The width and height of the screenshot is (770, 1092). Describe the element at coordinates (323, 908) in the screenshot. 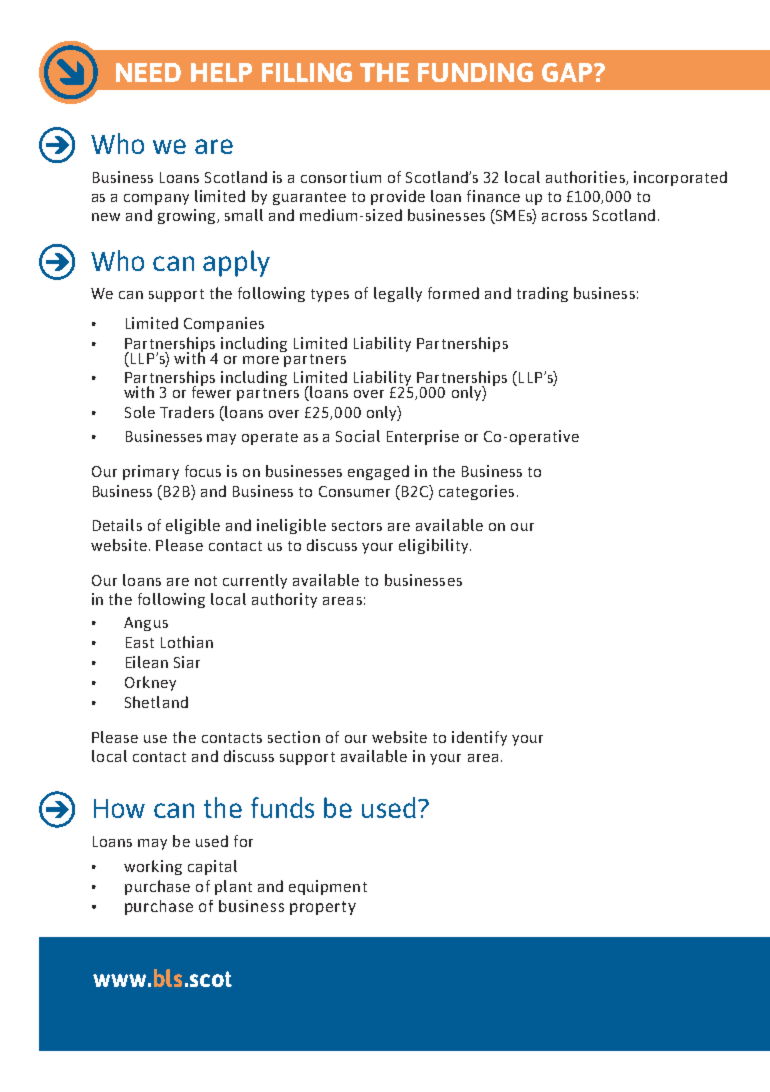

I see `property` at that location.
